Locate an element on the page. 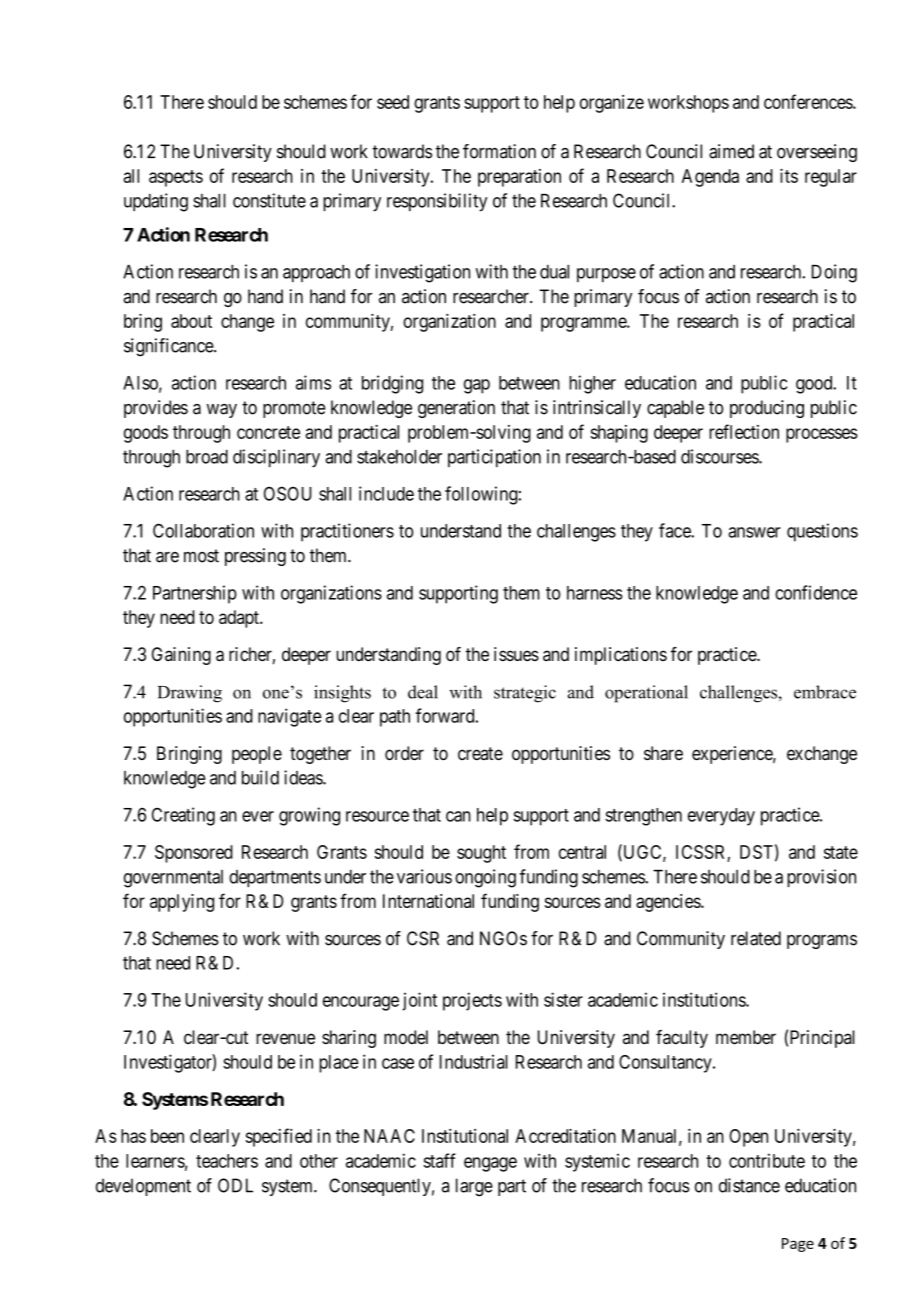 The image size is (924, 1308). formation is located at coordinates (499, 151).
